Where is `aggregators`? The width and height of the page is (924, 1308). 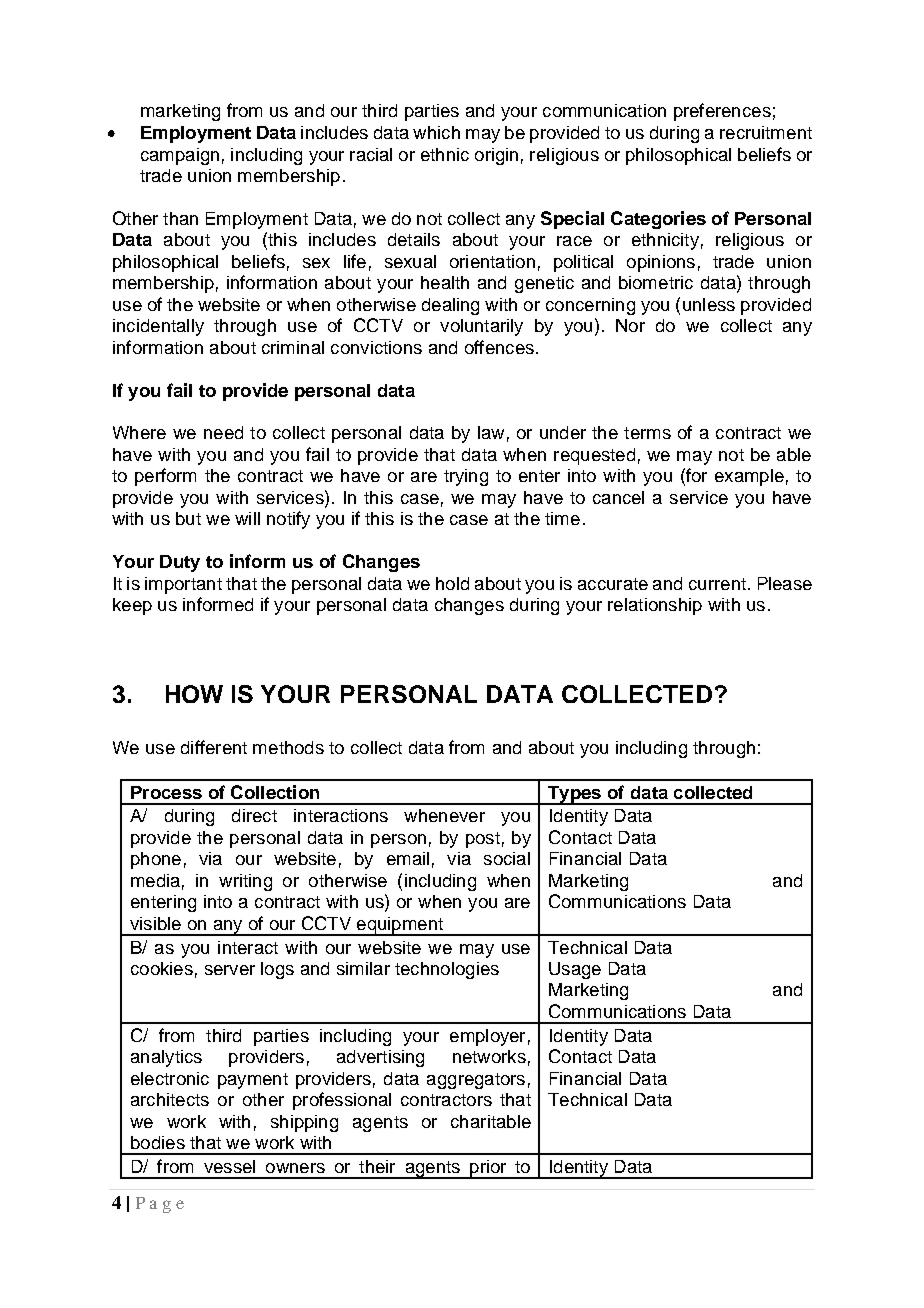
aggregators is located at coordinates (476, 1081).
